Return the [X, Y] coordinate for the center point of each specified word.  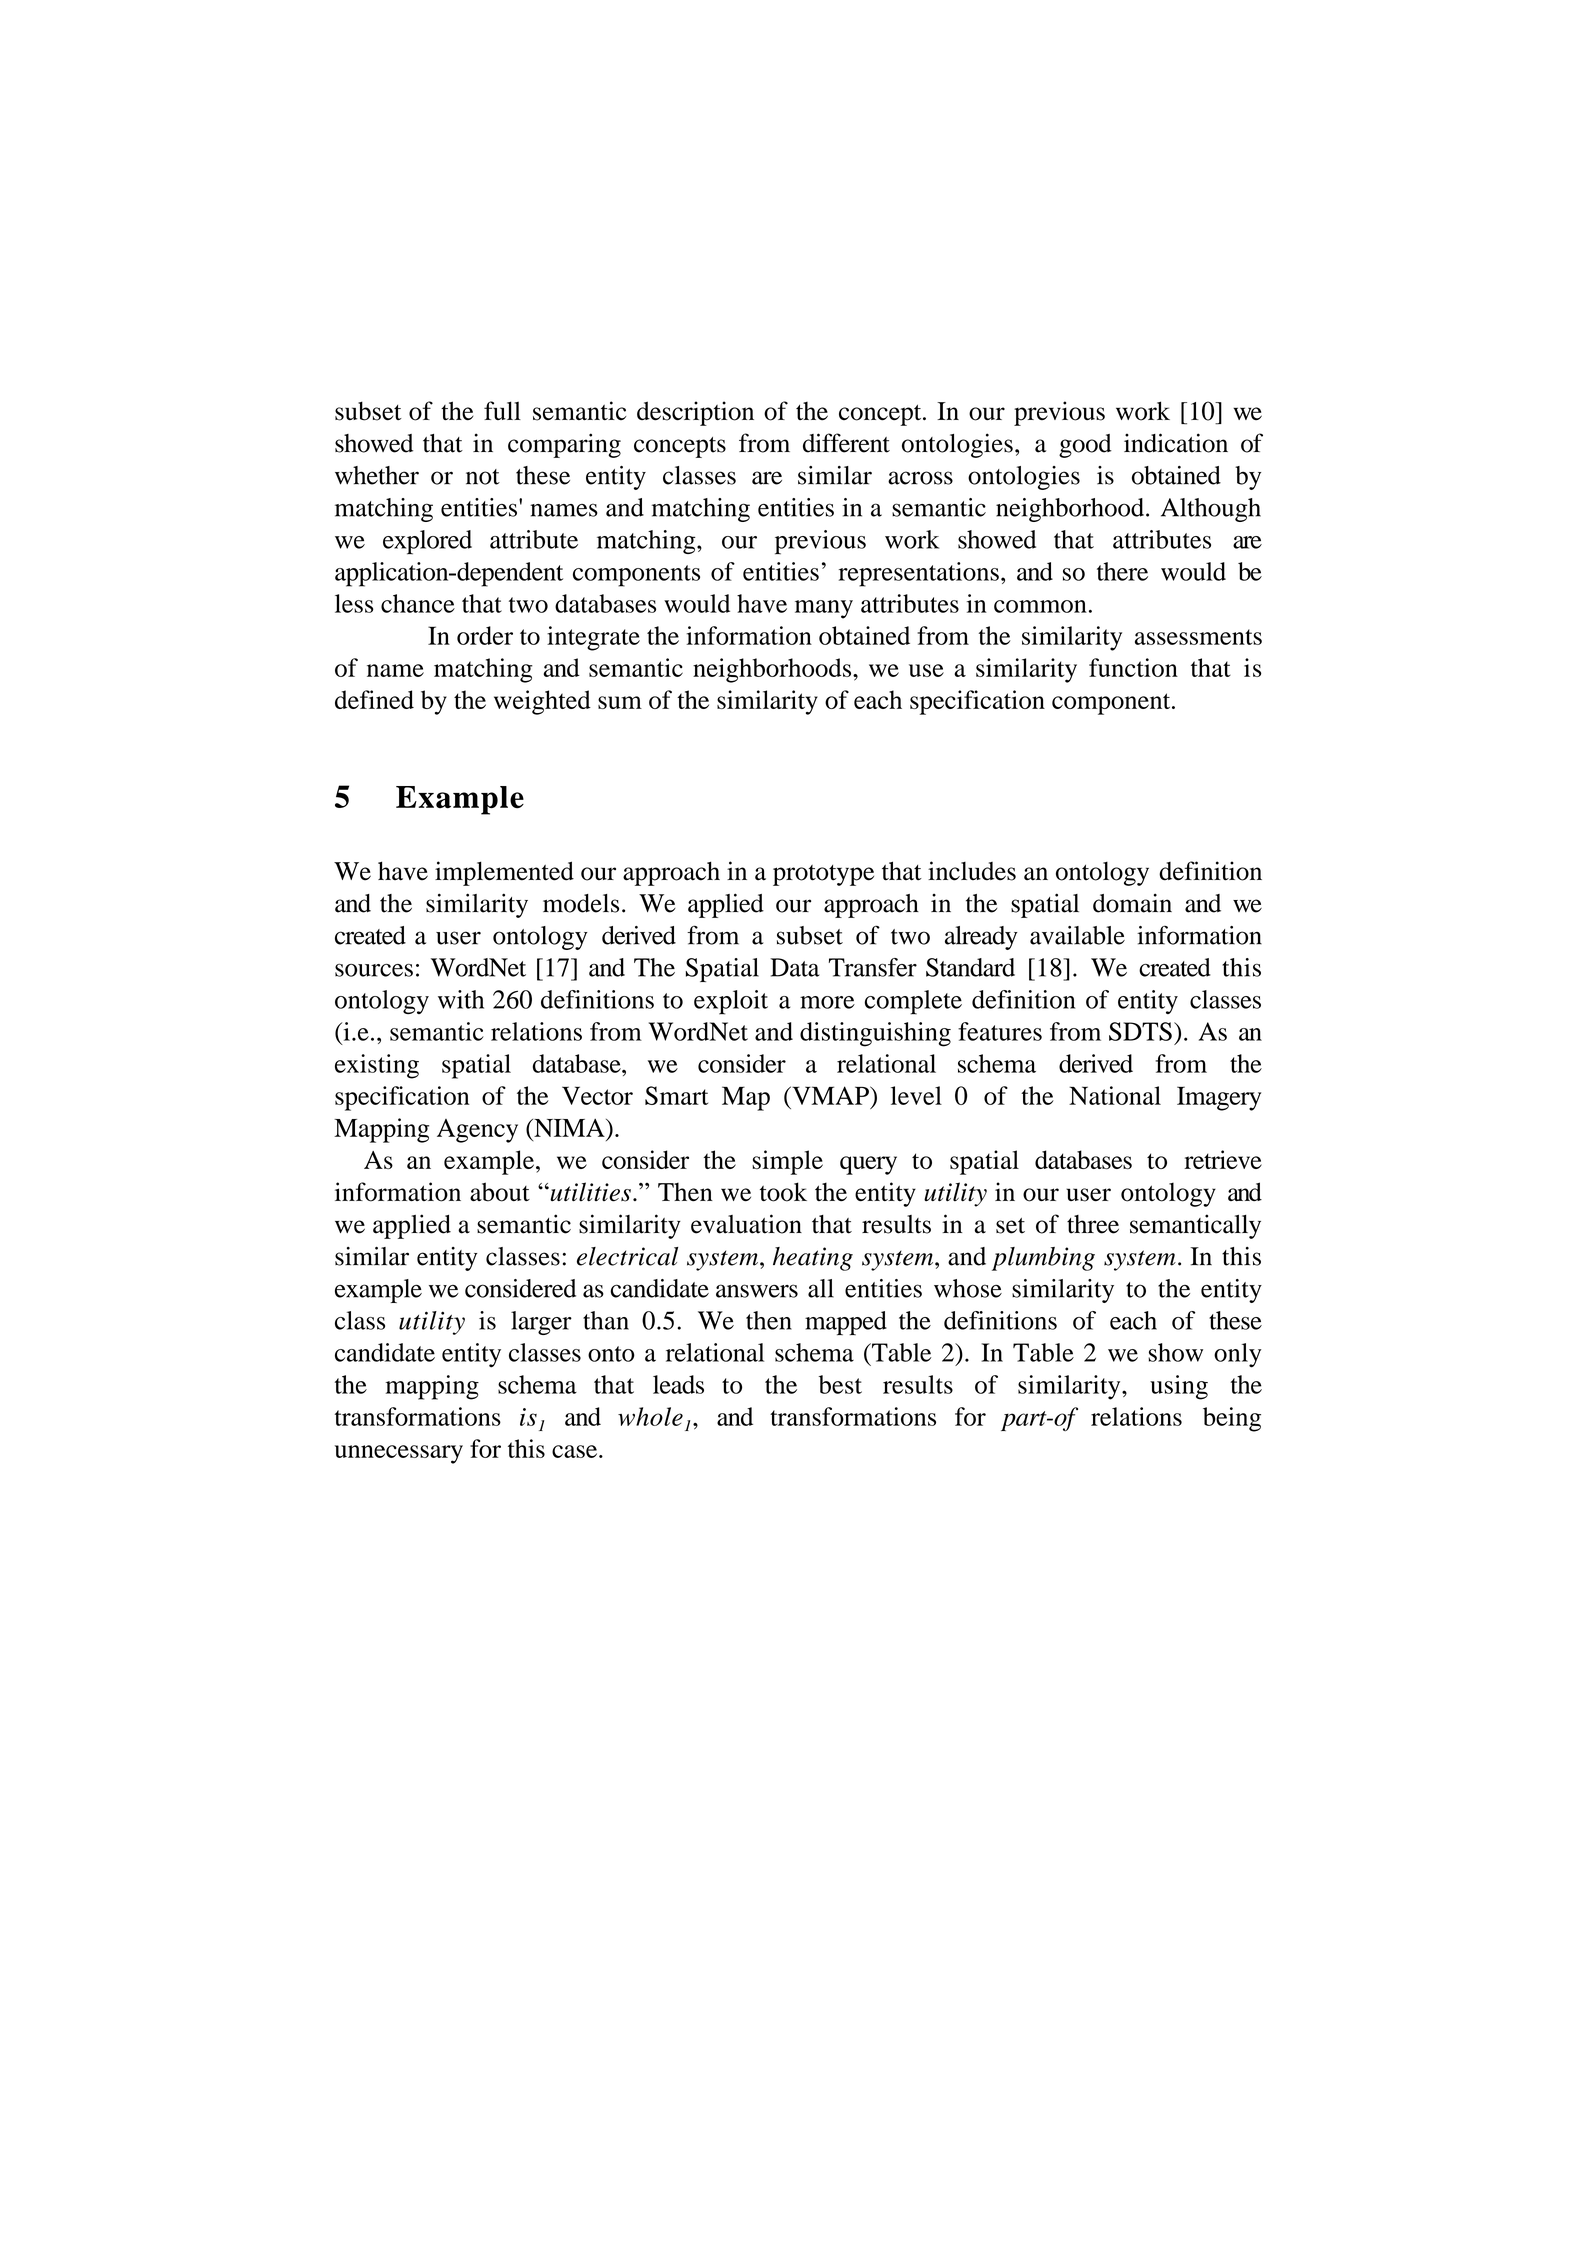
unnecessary [399, 1454]
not [483, 477]
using [1179, 1387]
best [840, 1384]
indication [1176, 443]
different [846, 443]
